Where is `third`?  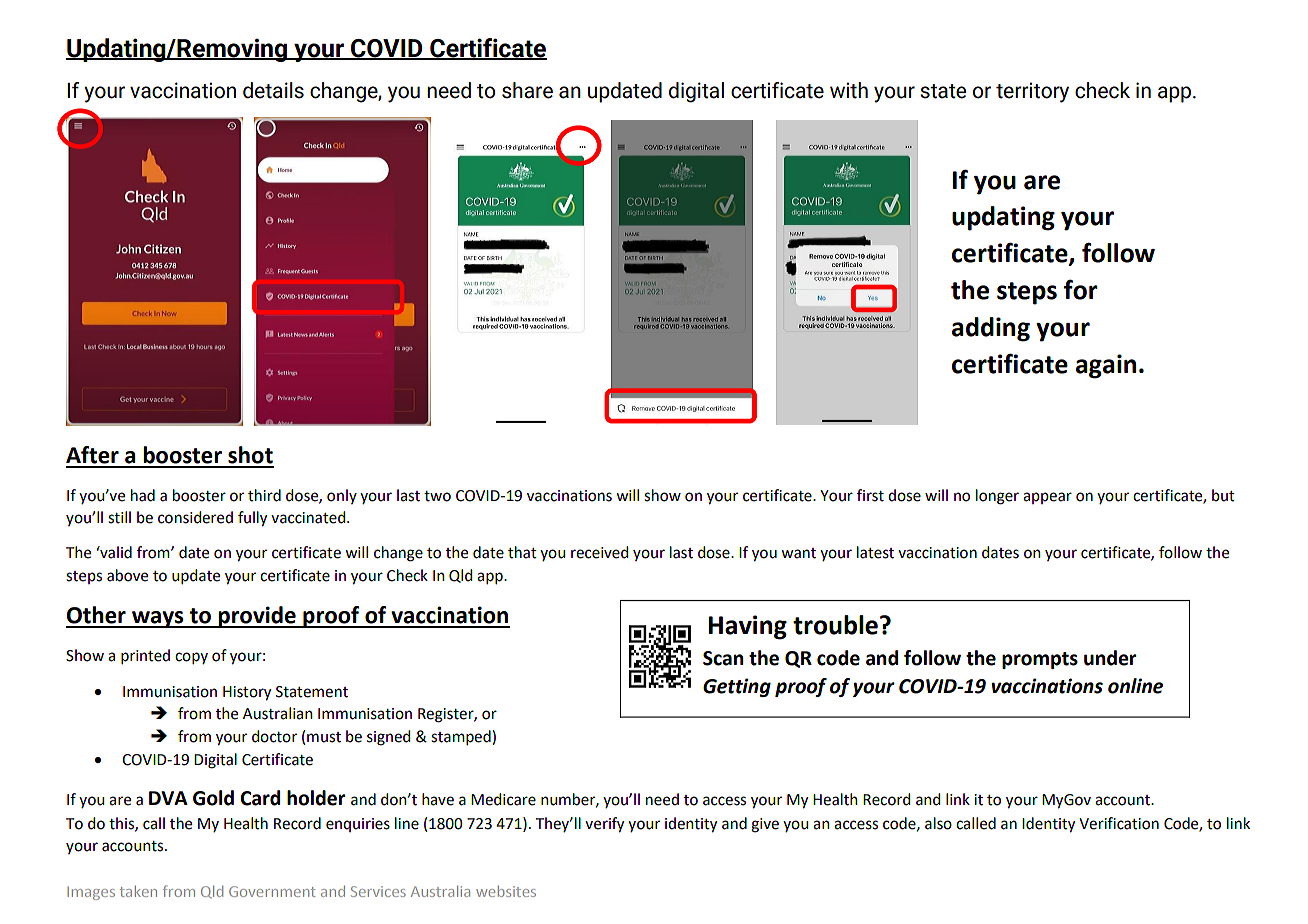
third is located at coordinates (264, 495).
